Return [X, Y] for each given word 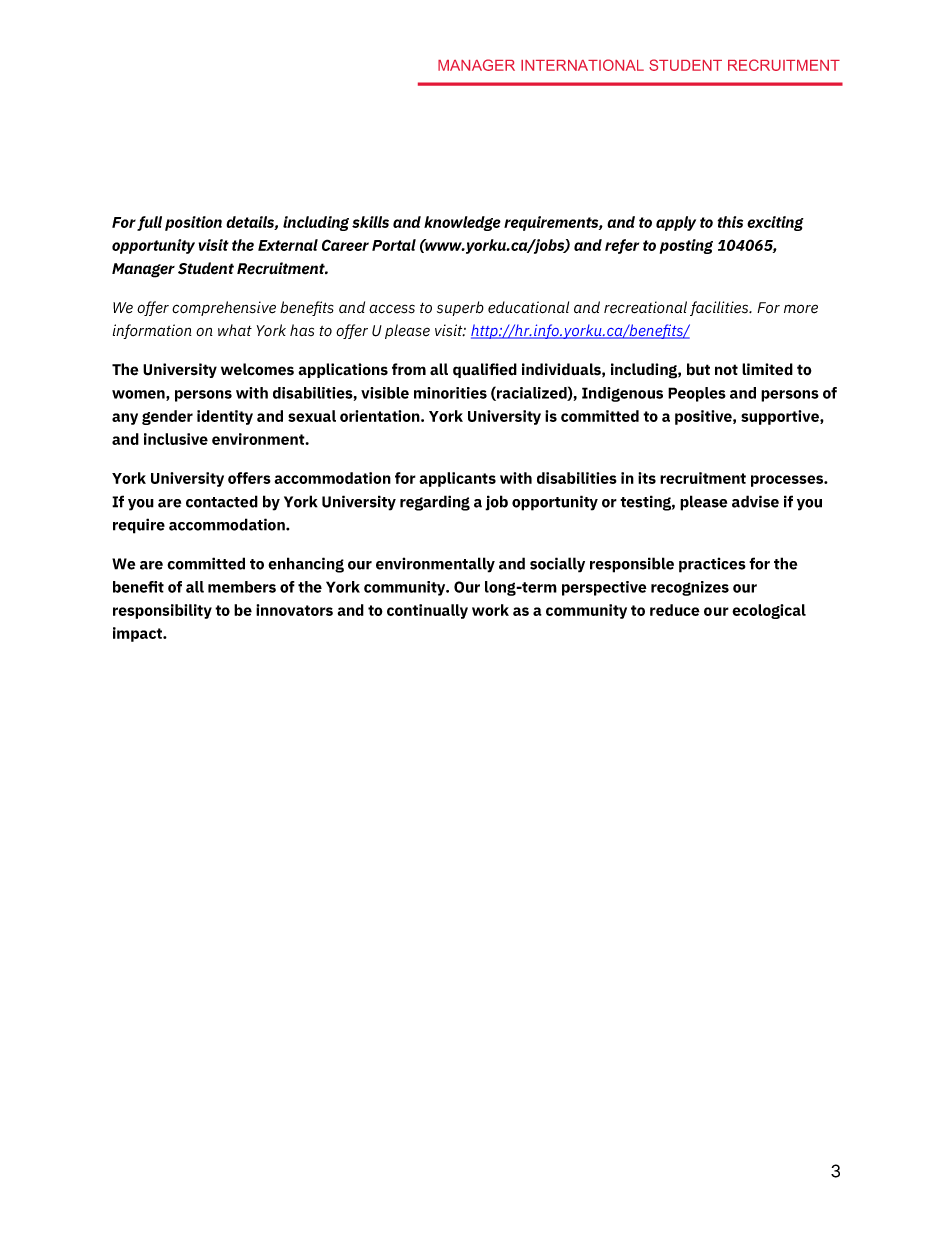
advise [755, 501]
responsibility [162, 611]
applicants [457, 479]
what [235, 330]
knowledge [462, 223]
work [490, 610]
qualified [485, 370]
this [730, 222]
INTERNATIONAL [582, 65]
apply [676, 223]
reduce [675, 610]
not [726, 370]
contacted [222, 501]
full [149, 223]
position [193, 223]
